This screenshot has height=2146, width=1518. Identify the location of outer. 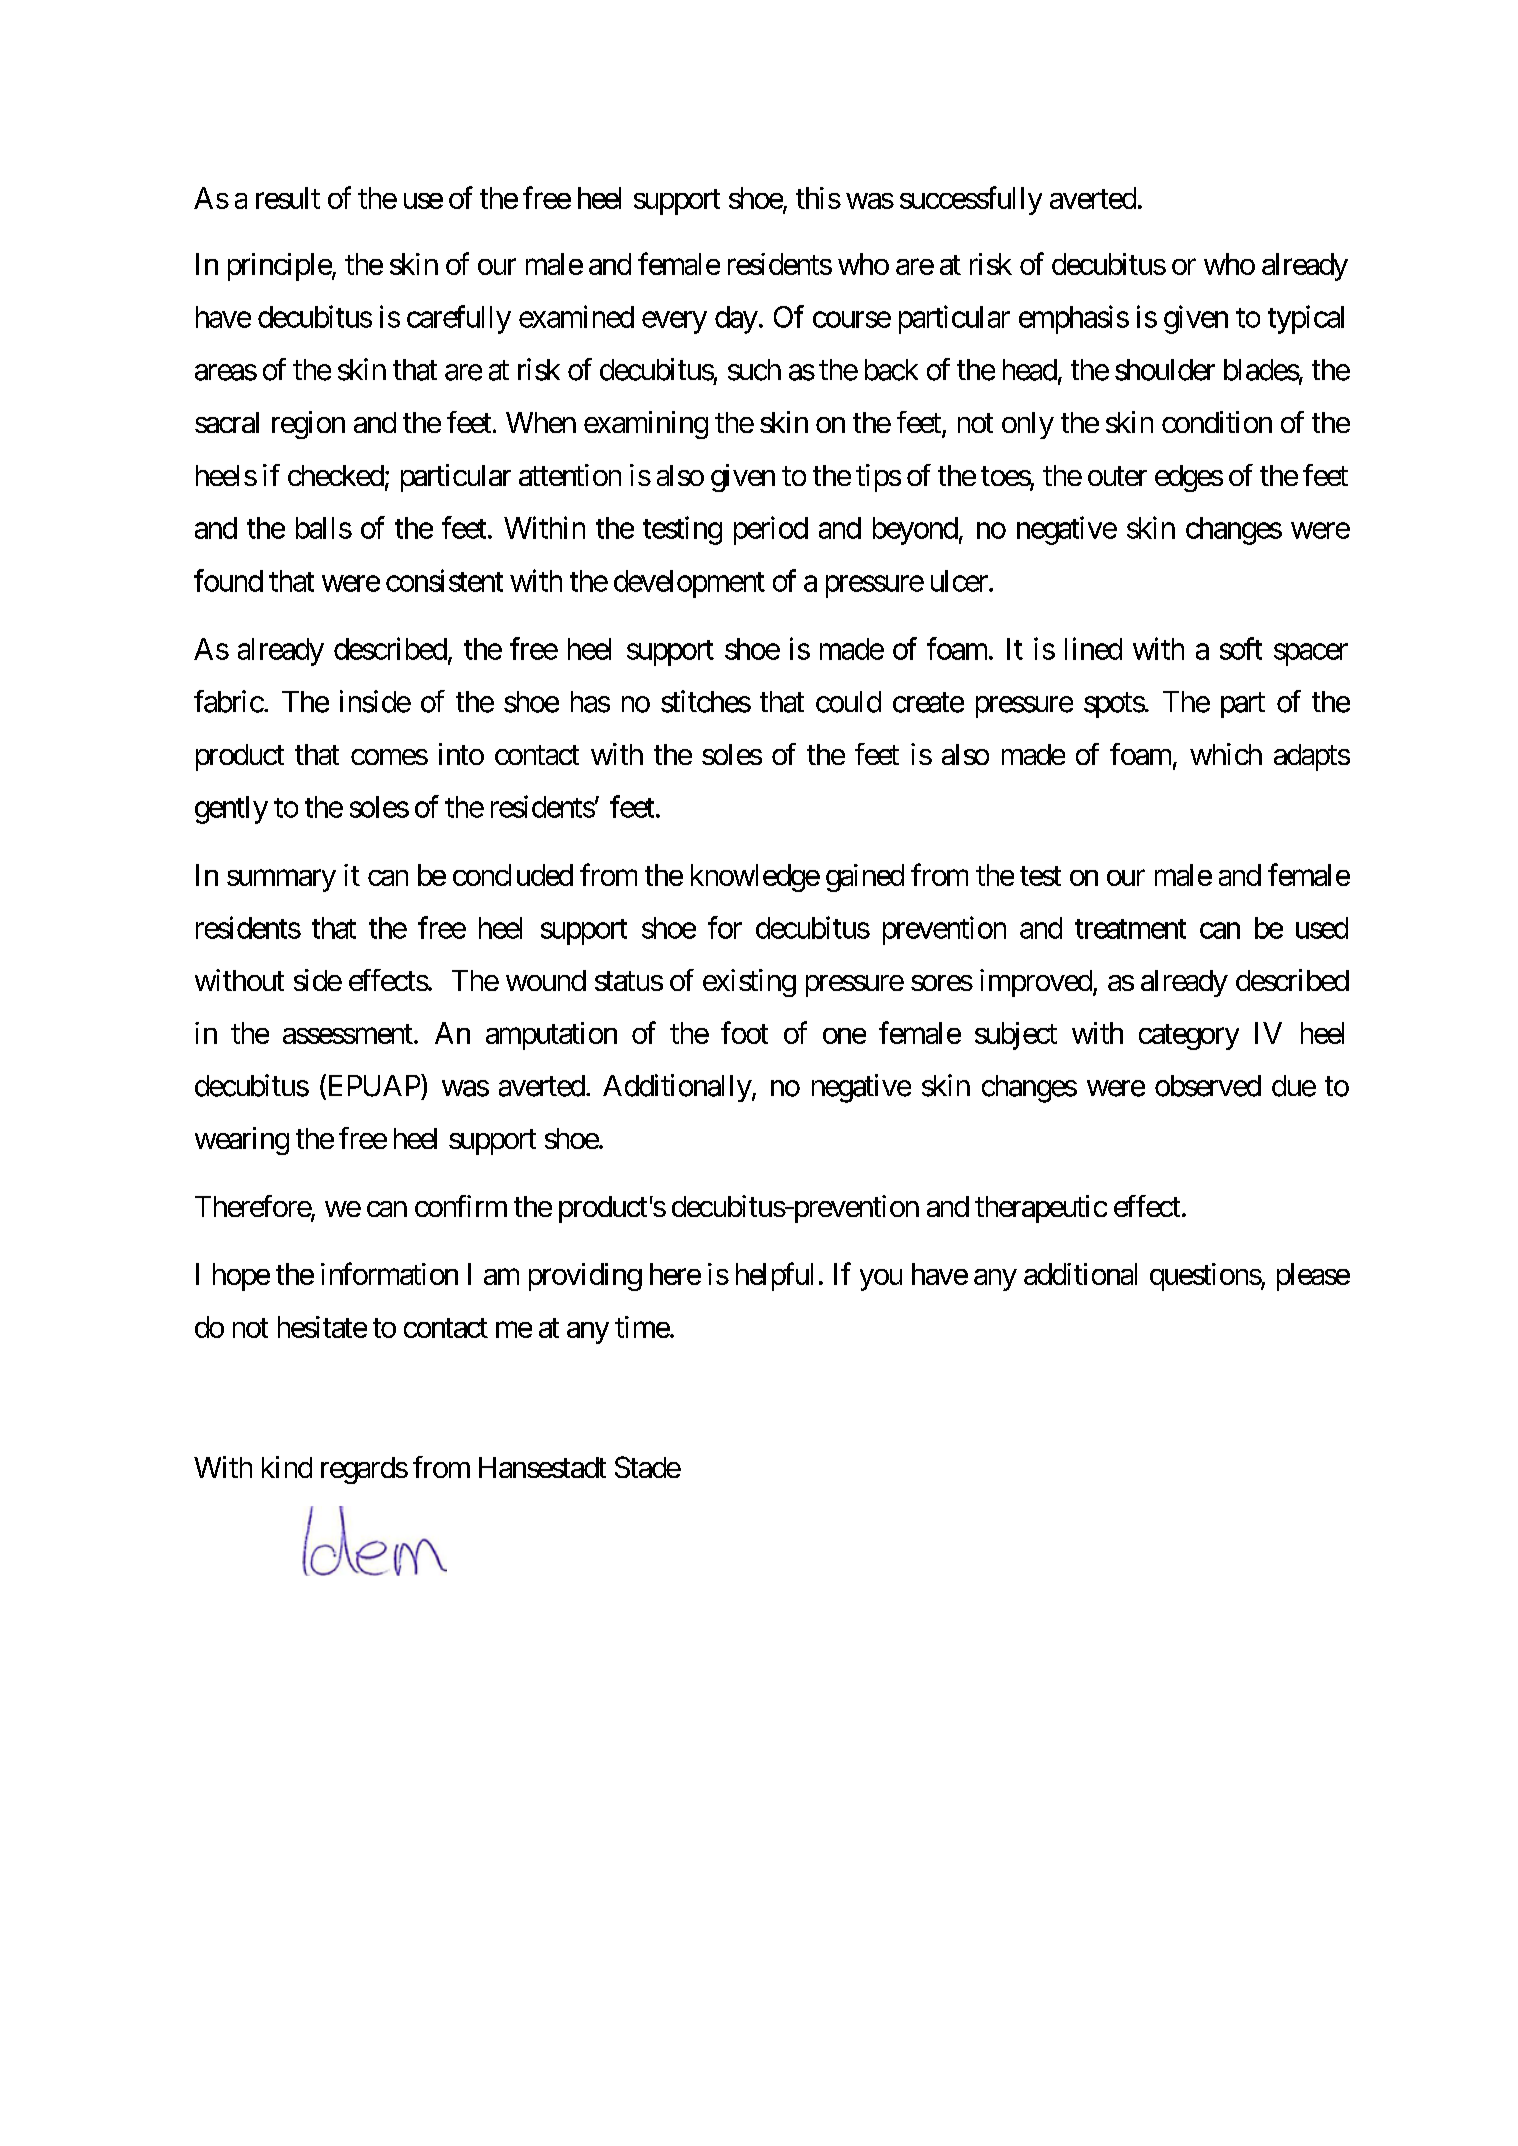
(1117, 476).
